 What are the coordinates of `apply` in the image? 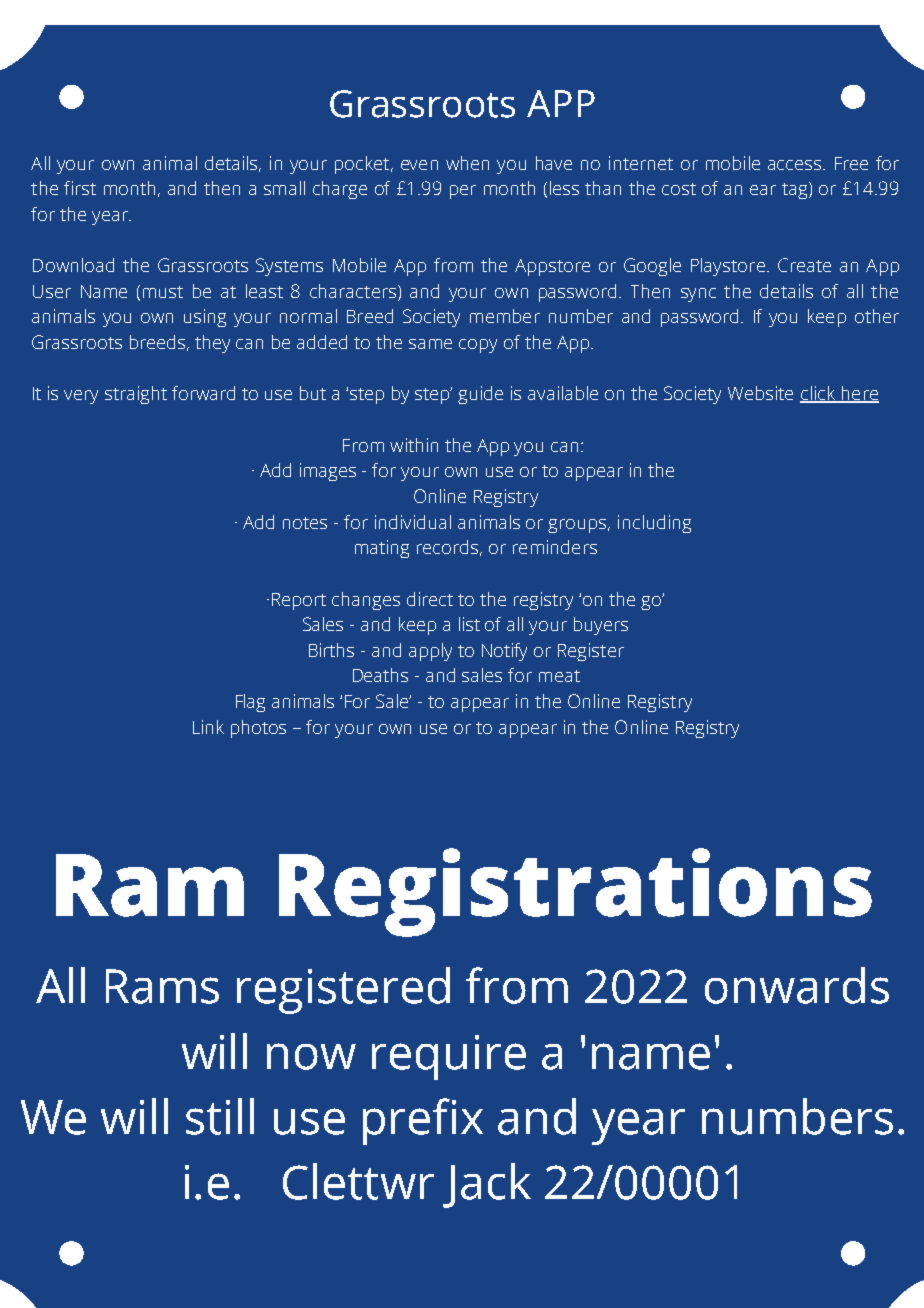 It's located at (430, 652).
